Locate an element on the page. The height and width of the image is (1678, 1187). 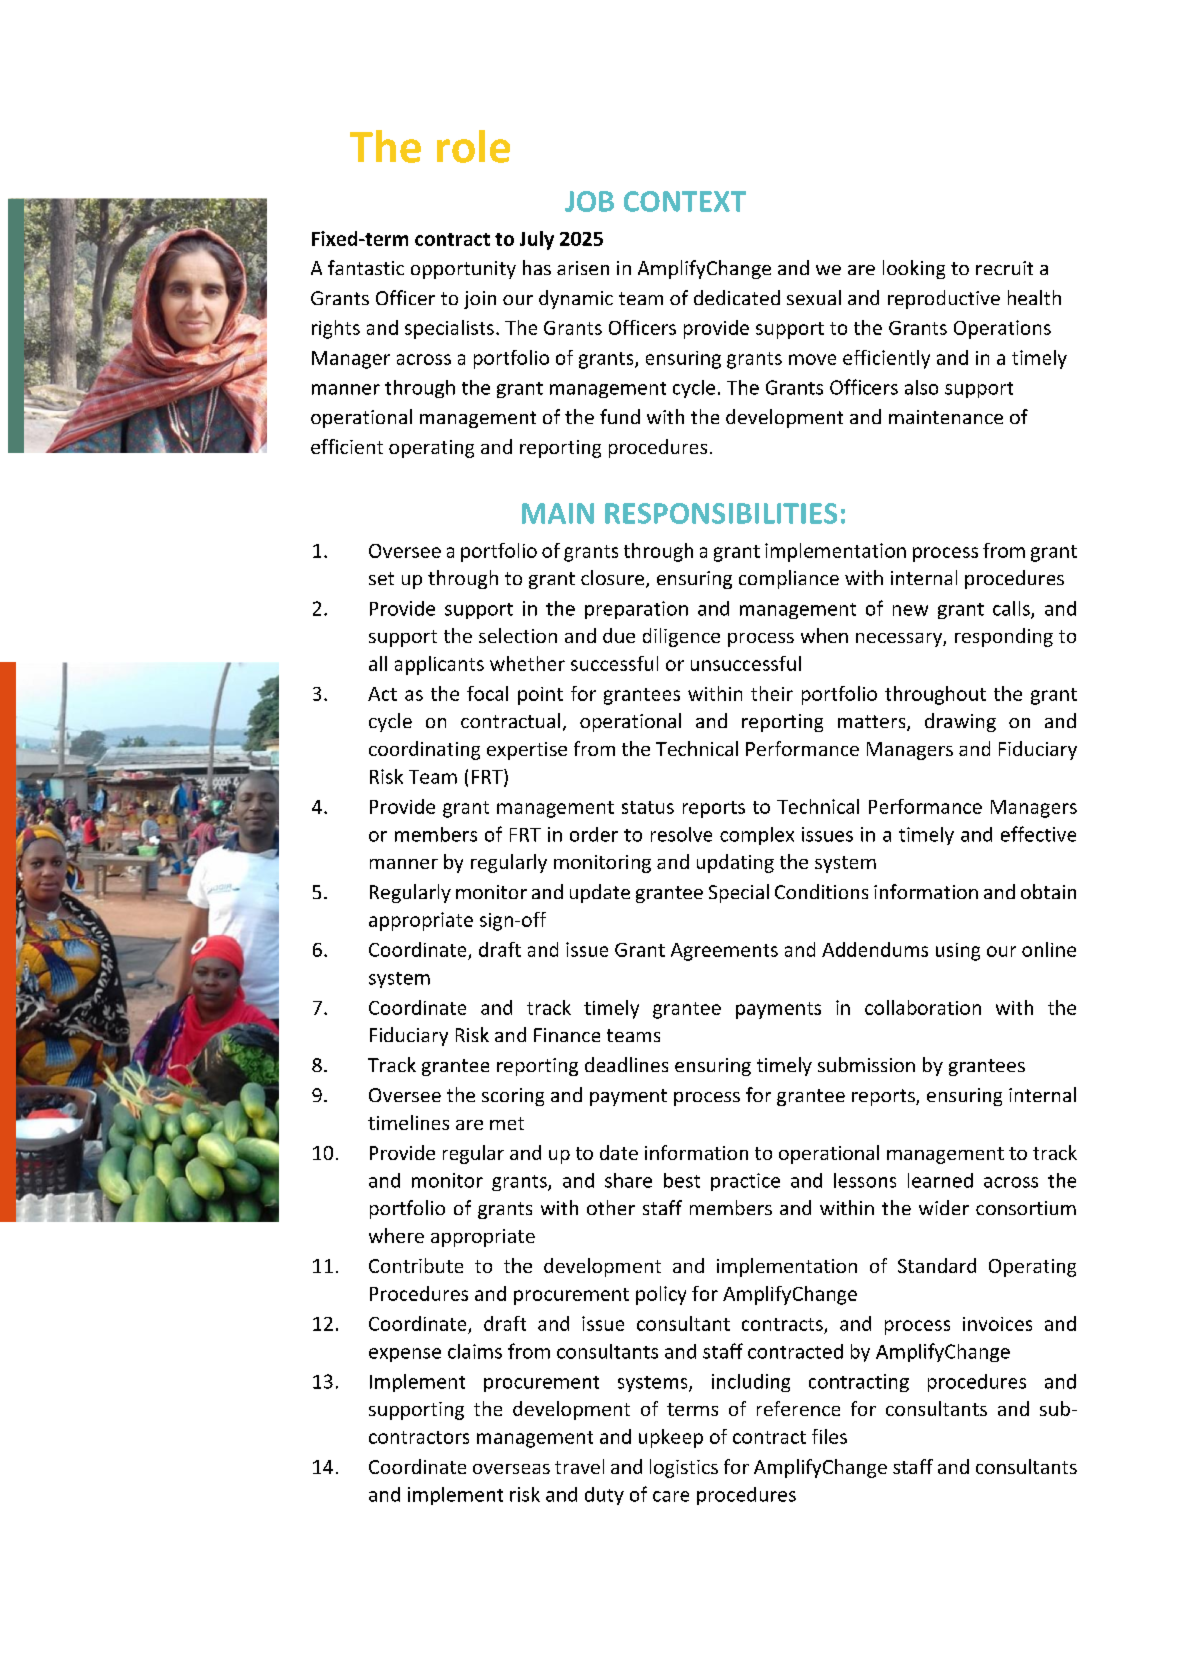
files is located at coordinates (829, 1436).
